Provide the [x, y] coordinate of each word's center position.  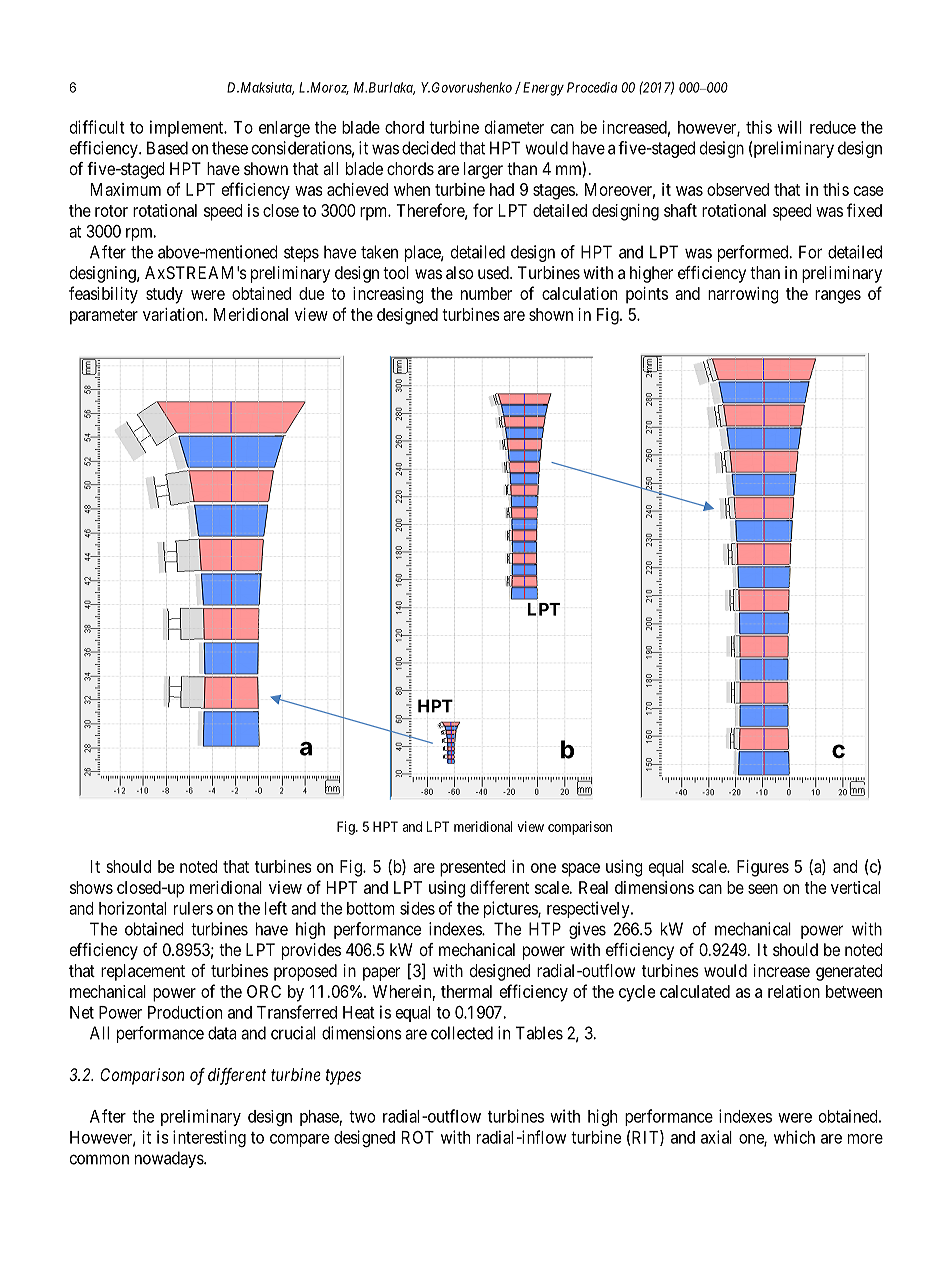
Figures [763, 868]
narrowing [743, 295]
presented [473, 868]
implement [188, 128]
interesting [209, 1138]
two [362, 1117]
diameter [514, 127]
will [789, 127]
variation [174, 314]
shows [91, 887]
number [486, 293]
